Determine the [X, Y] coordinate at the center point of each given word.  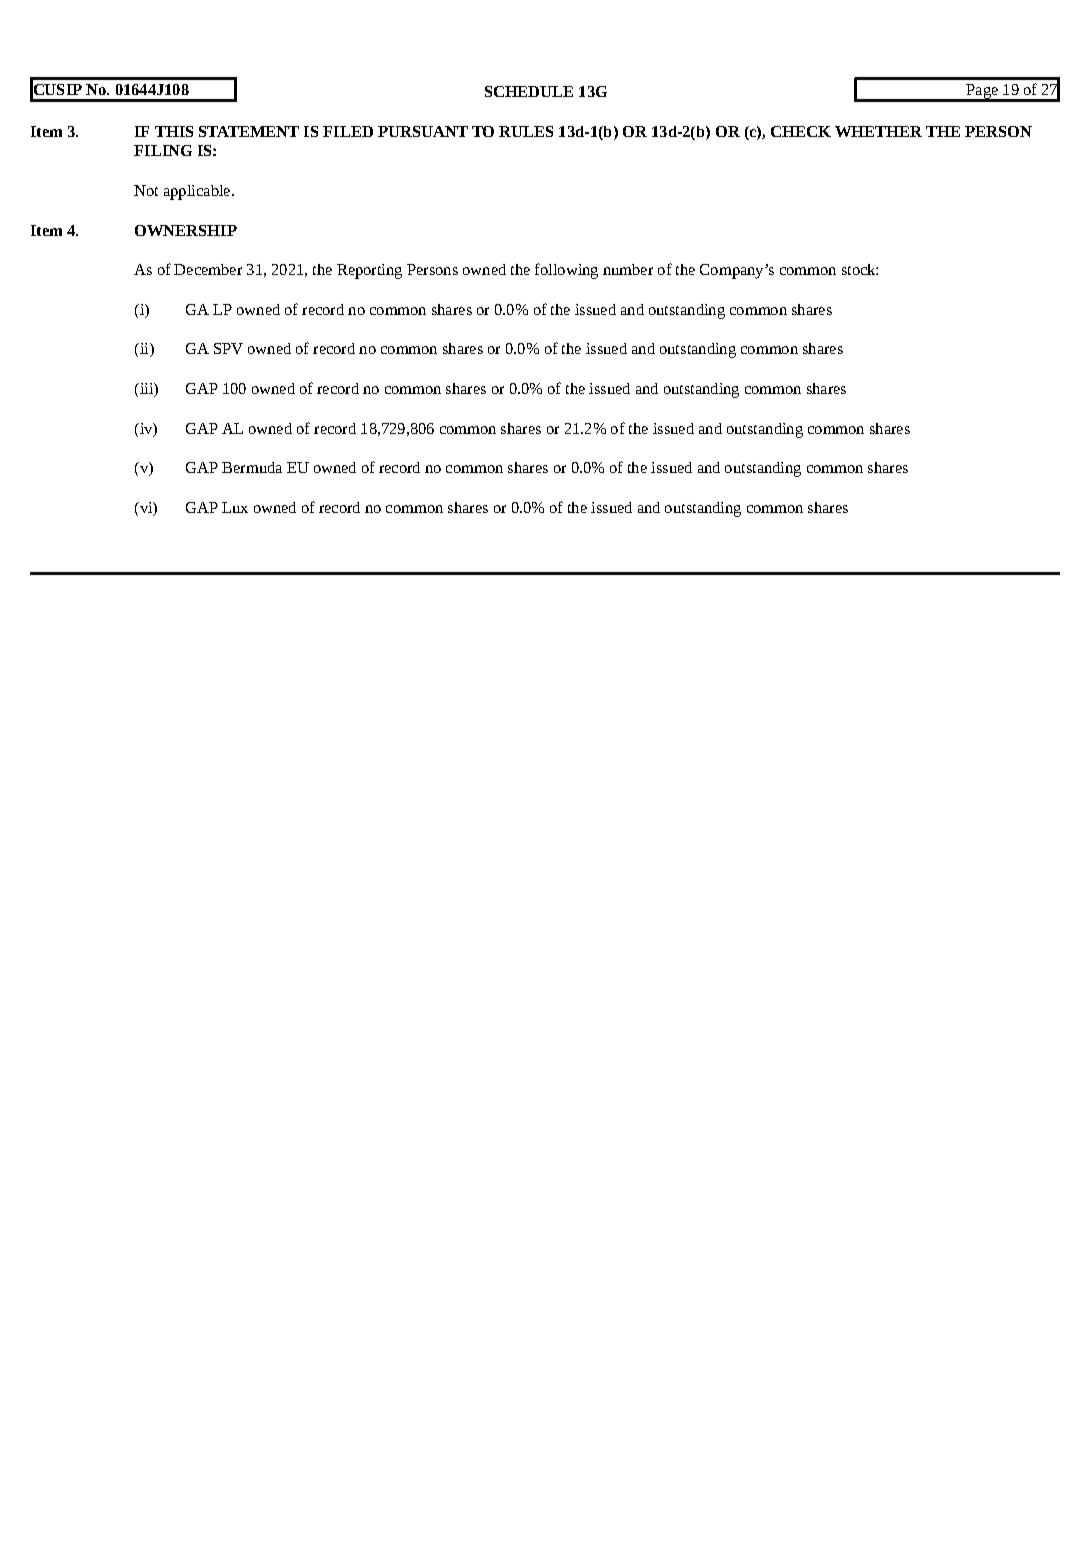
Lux [235, 507]
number [628, 269]
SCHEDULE [529, 91]
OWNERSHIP [186, 230]
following [566, 271]
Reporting [369, 271]
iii [146, 390]
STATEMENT [249, 131]
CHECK [801, 131]
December [208, 269]
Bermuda [252, 467]
